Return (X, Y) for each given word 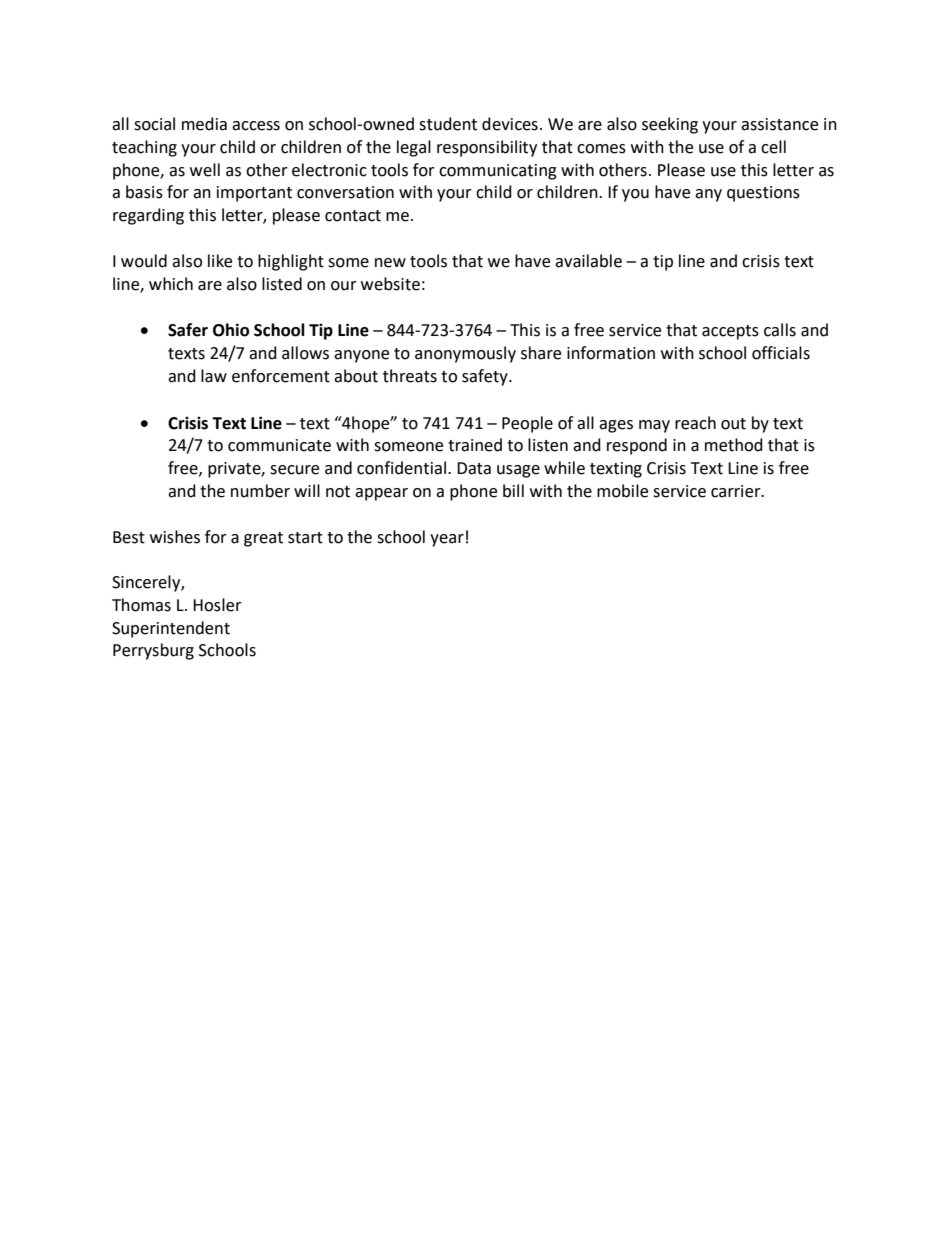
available (588, 261)
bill (513, 491)
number (260, 491)
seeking (670, 125)
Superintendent (171, 629)
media (204, 124)
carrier (737, 491)
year (447, 540)
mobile (622, 491)
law (214, 376)
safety (486, 377)
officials (781, 353)
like (220, 261)
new (390, 263)
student (448, 124)
